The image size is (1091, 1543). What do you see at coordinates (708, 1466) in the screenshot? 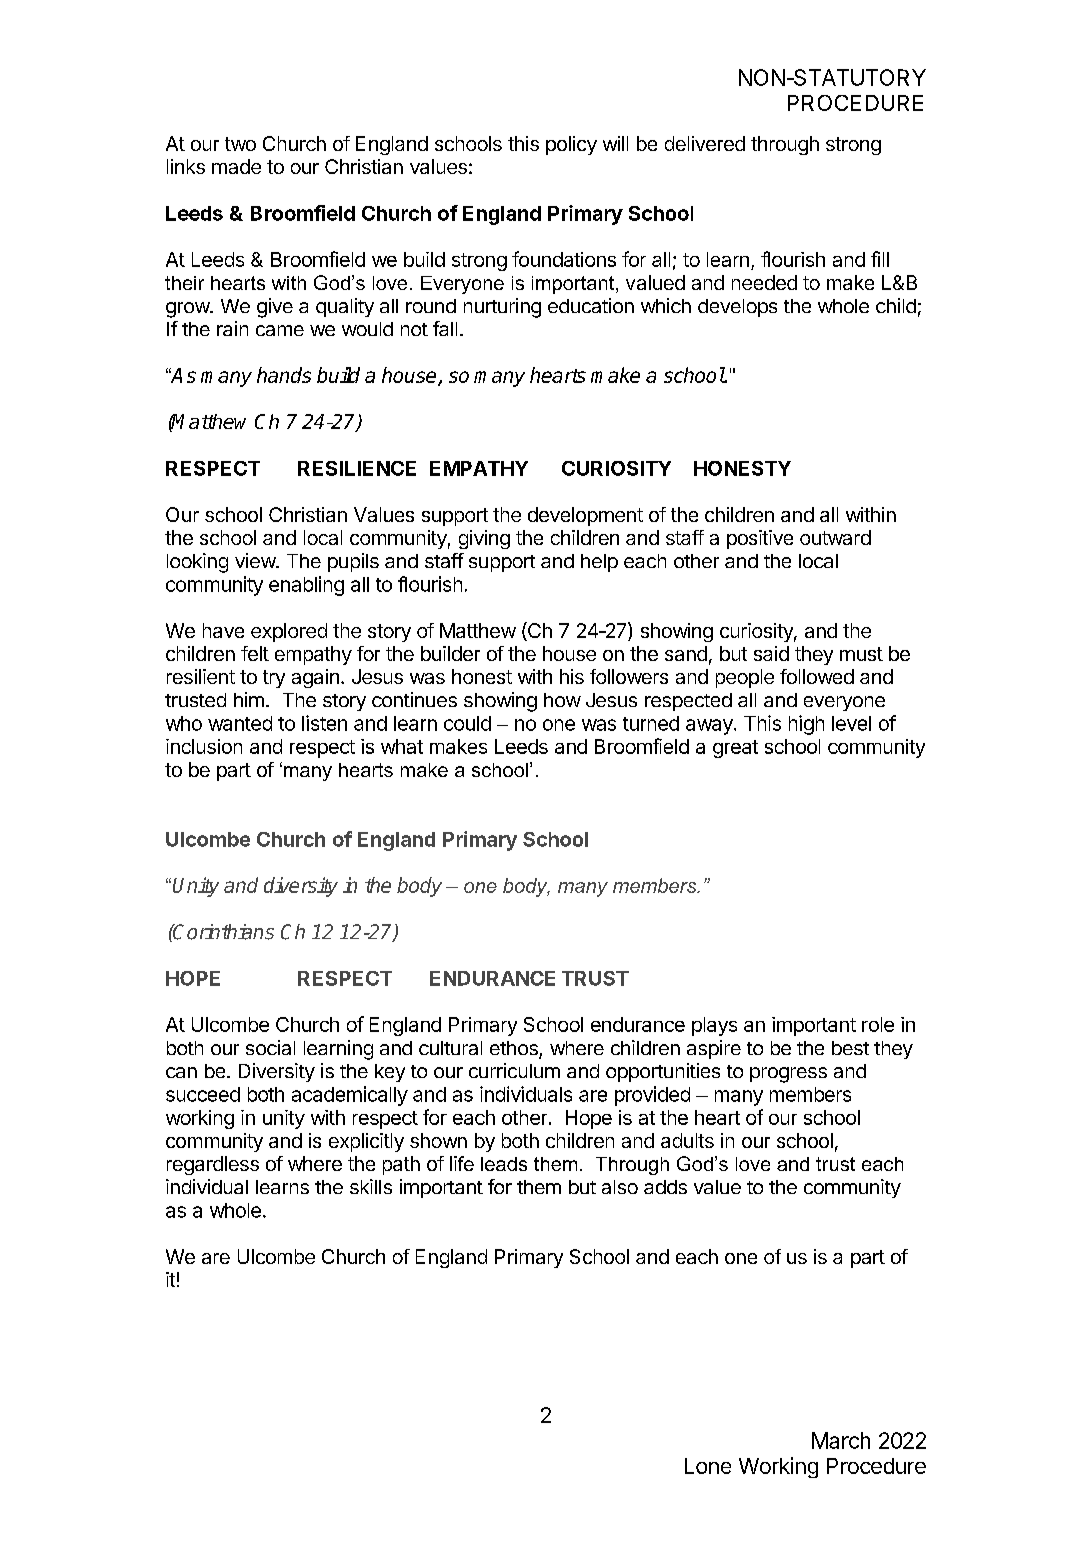
I see `Lone` at bounding box center [708, 1466].
